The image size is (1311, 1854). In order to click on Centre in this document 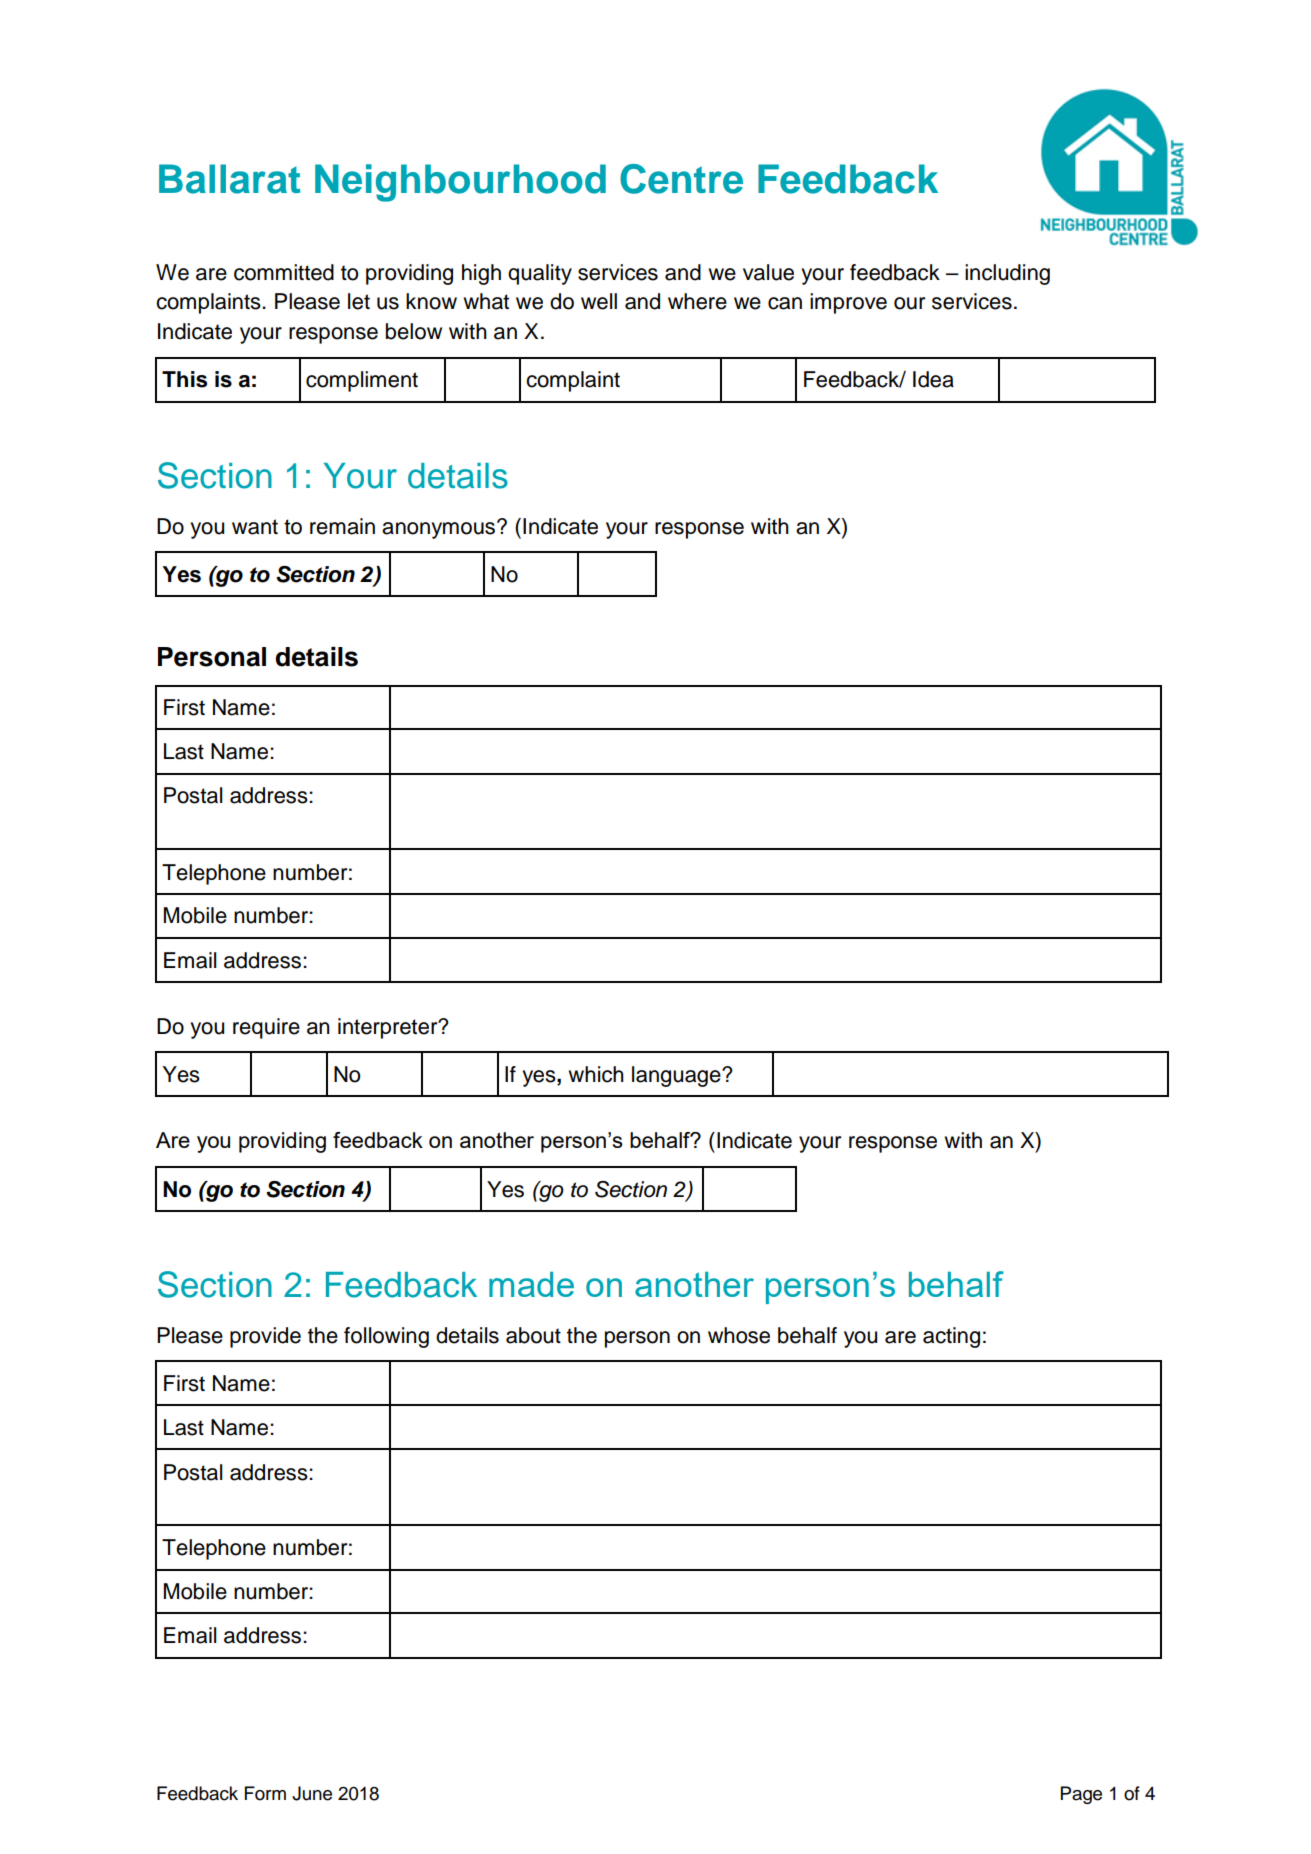, I will do `click(681, 179)`.
